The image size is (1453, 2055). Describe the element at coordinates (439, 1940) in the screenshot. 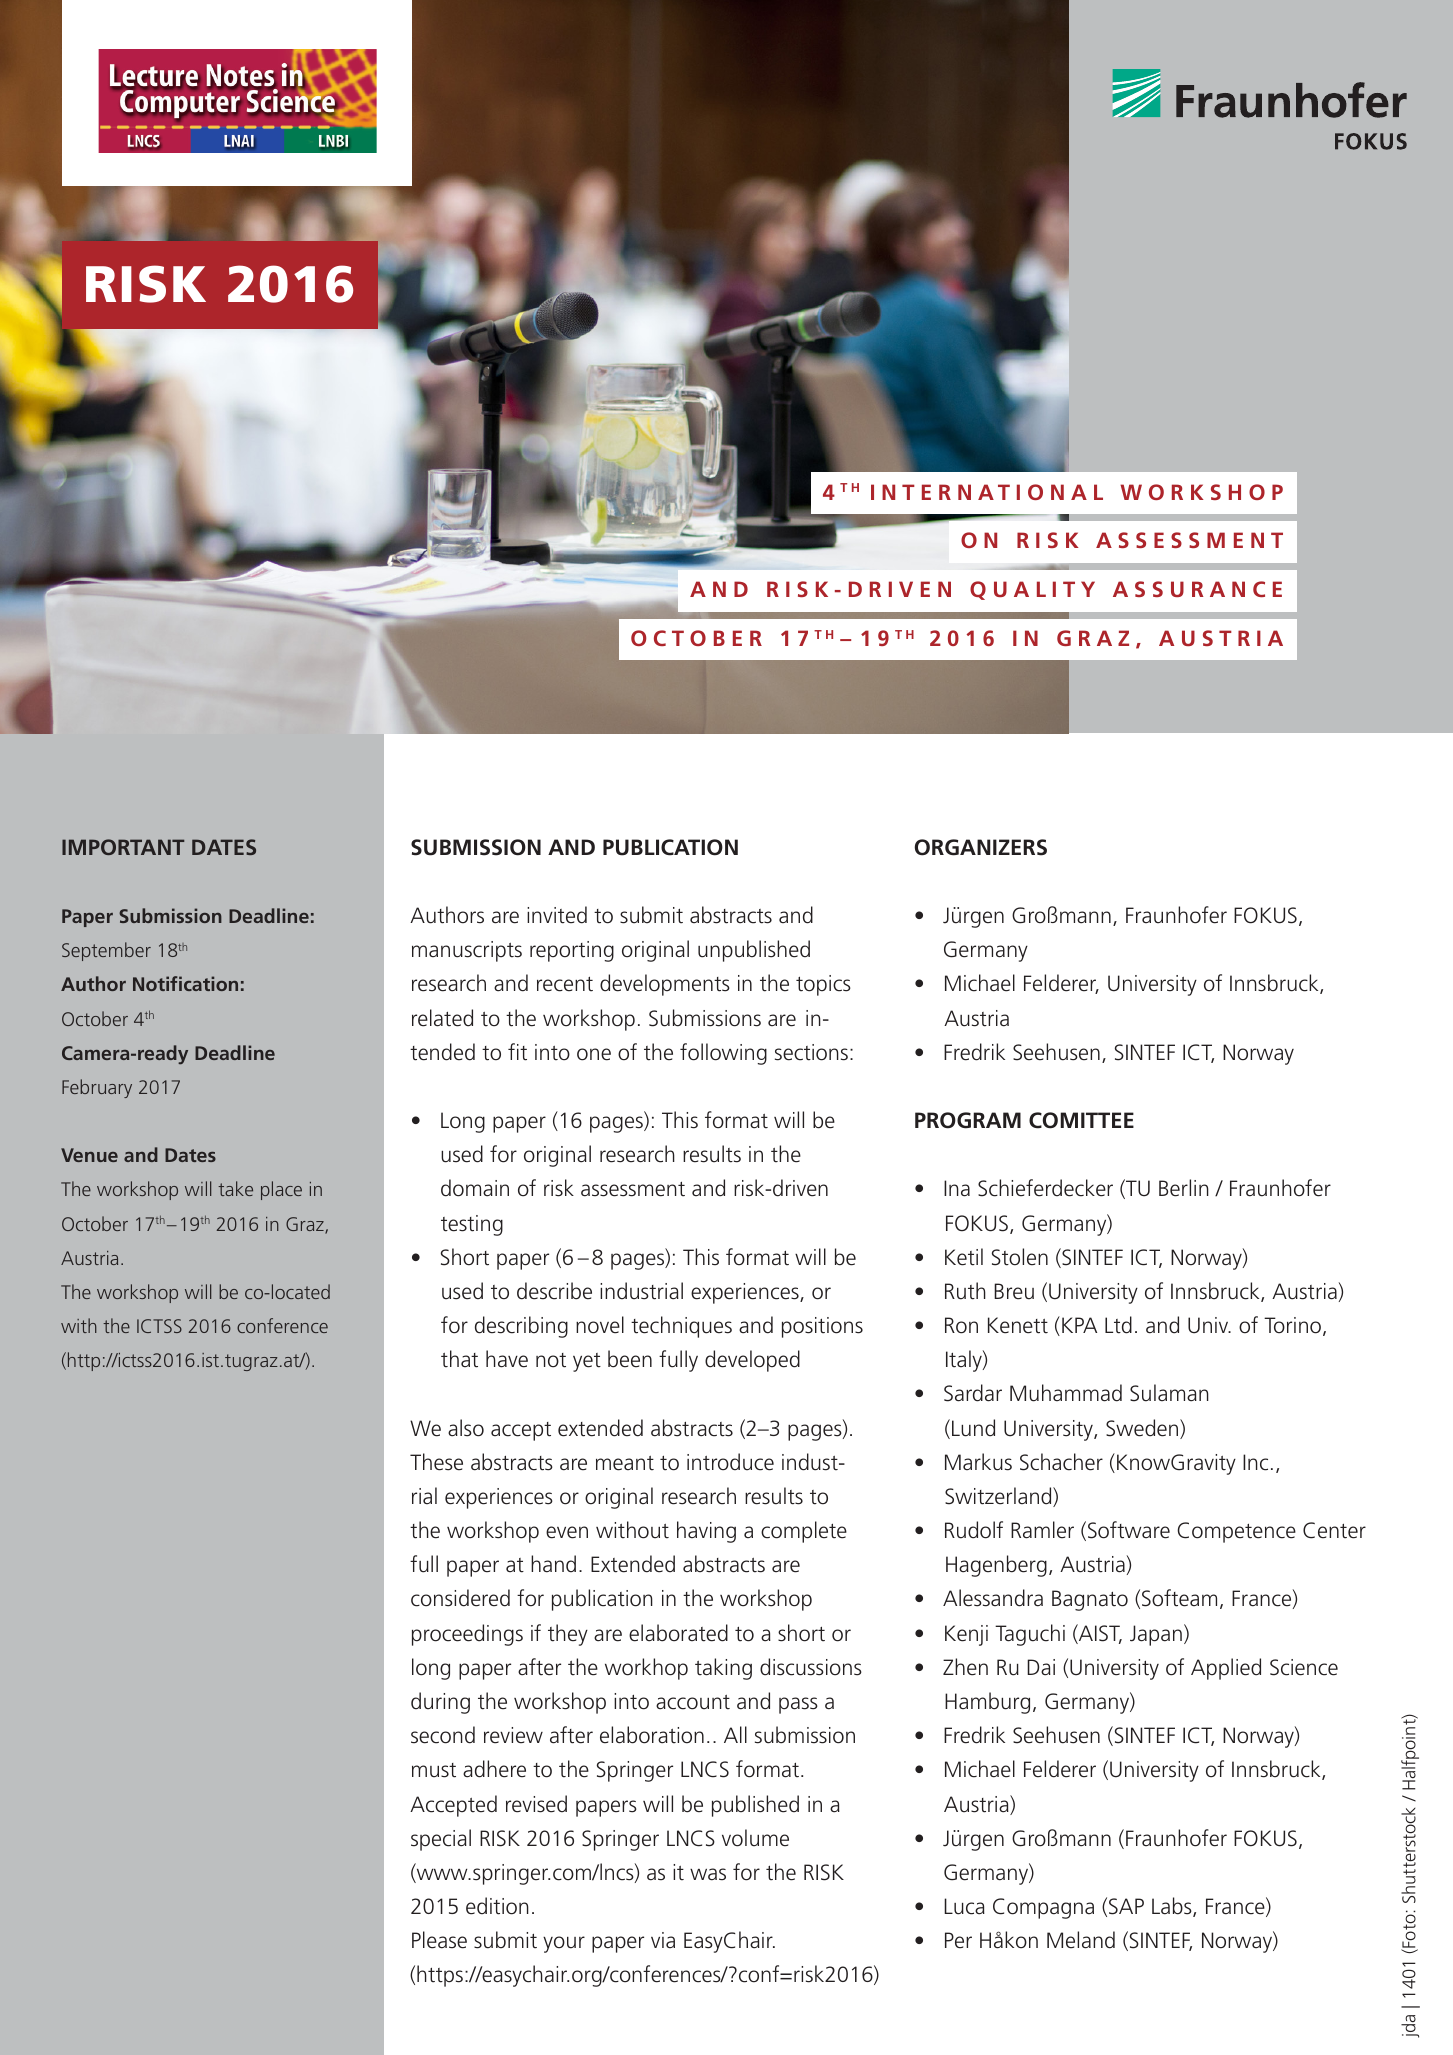

I see `Please` at that location.
